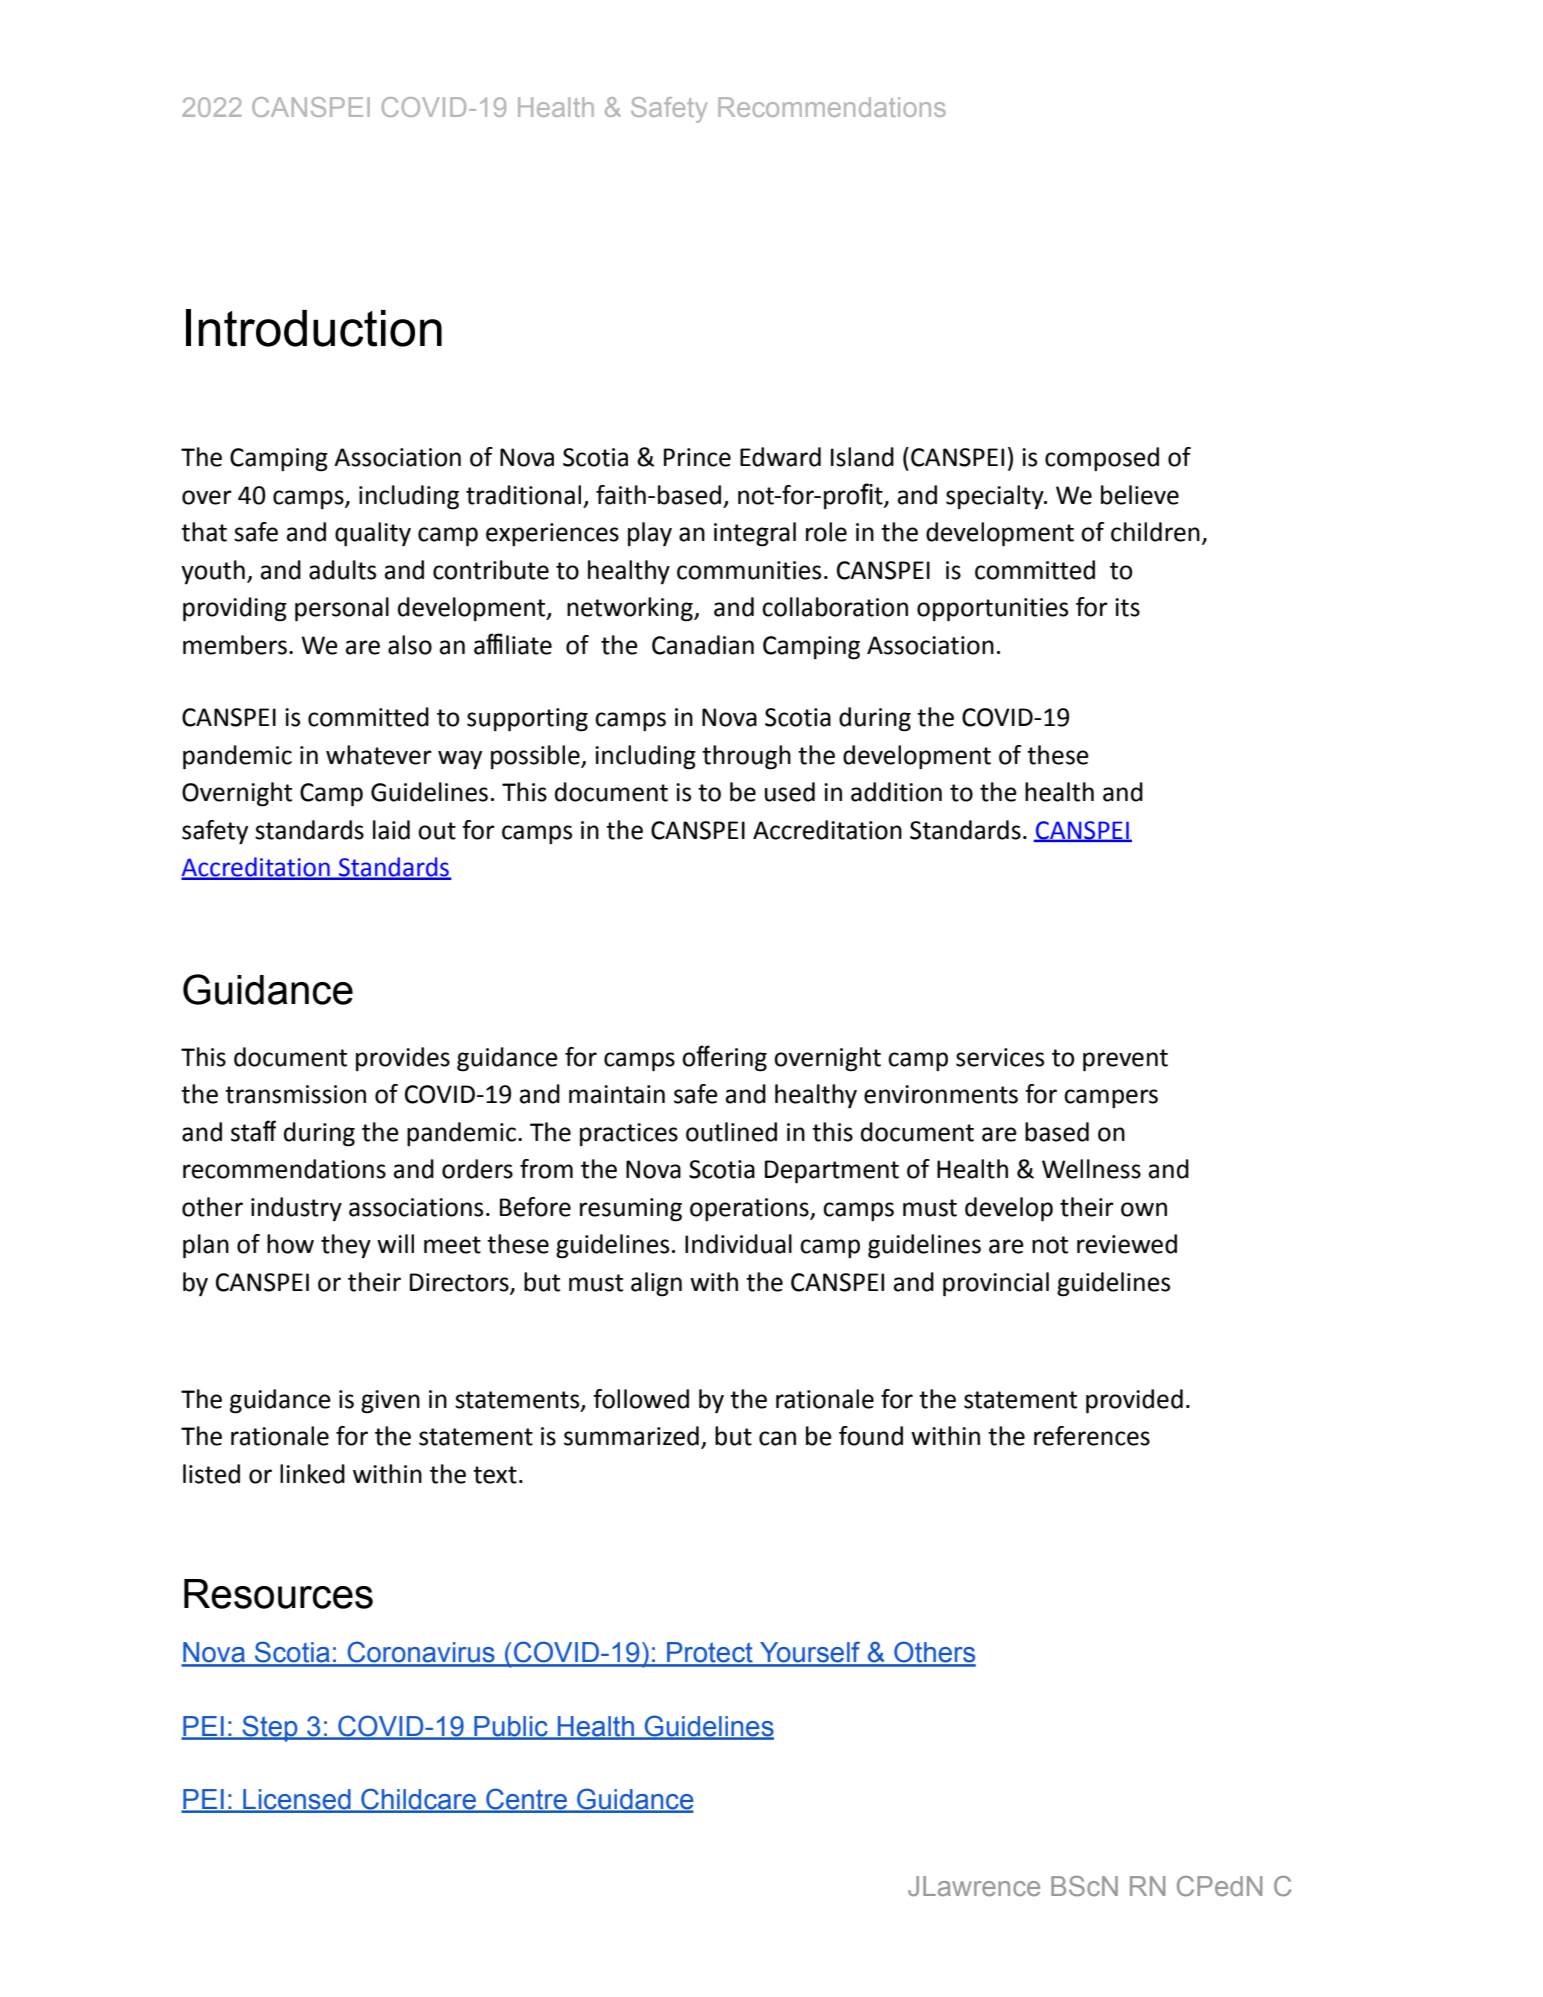 The width and height of the screenshot is (1543, 1997). What do you see at coordinates (312, 1474) in the screenshot?
I see `linked` at bounding box center [312, 1474].
